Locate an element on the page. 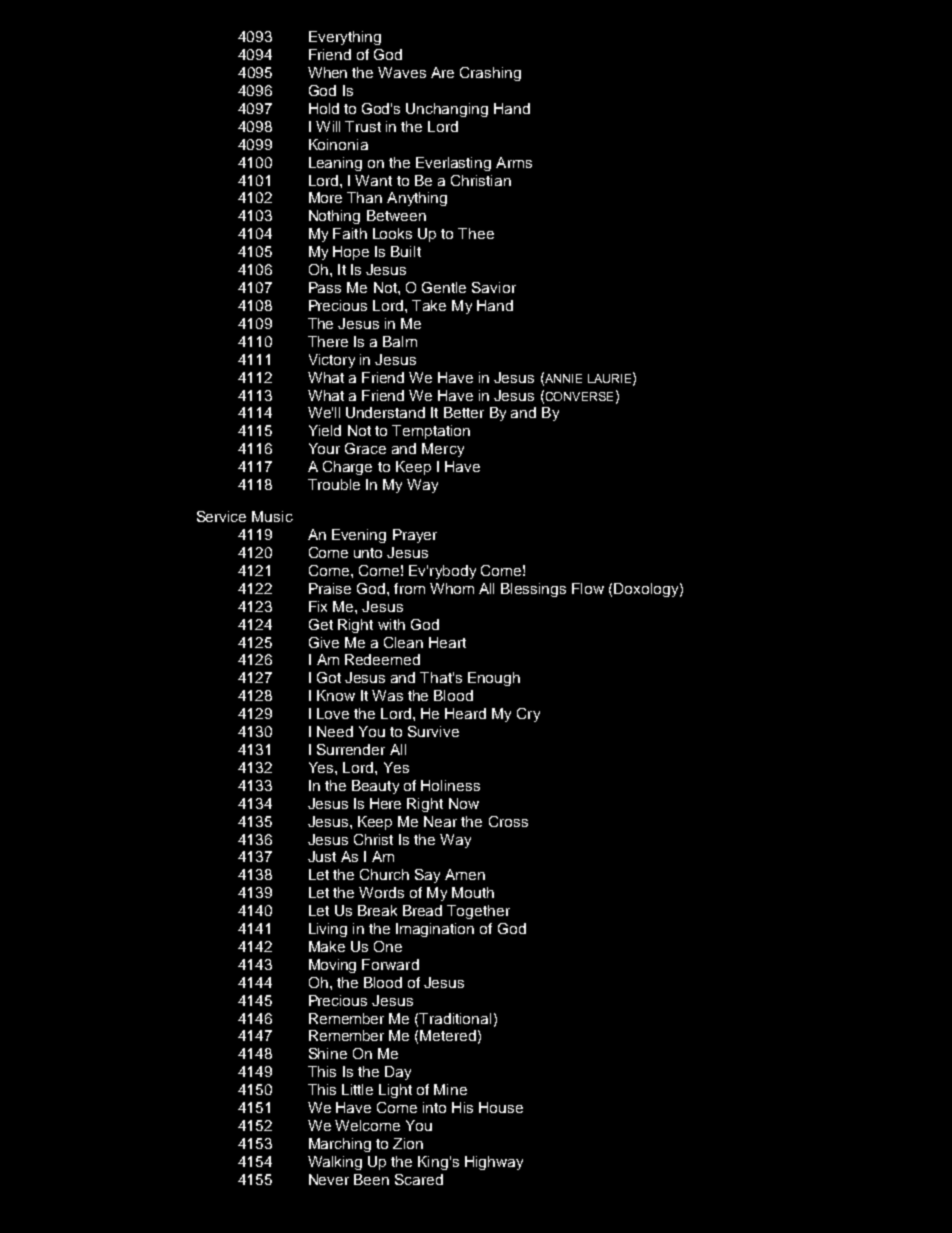  Just is located at coordinates (322, 856).
